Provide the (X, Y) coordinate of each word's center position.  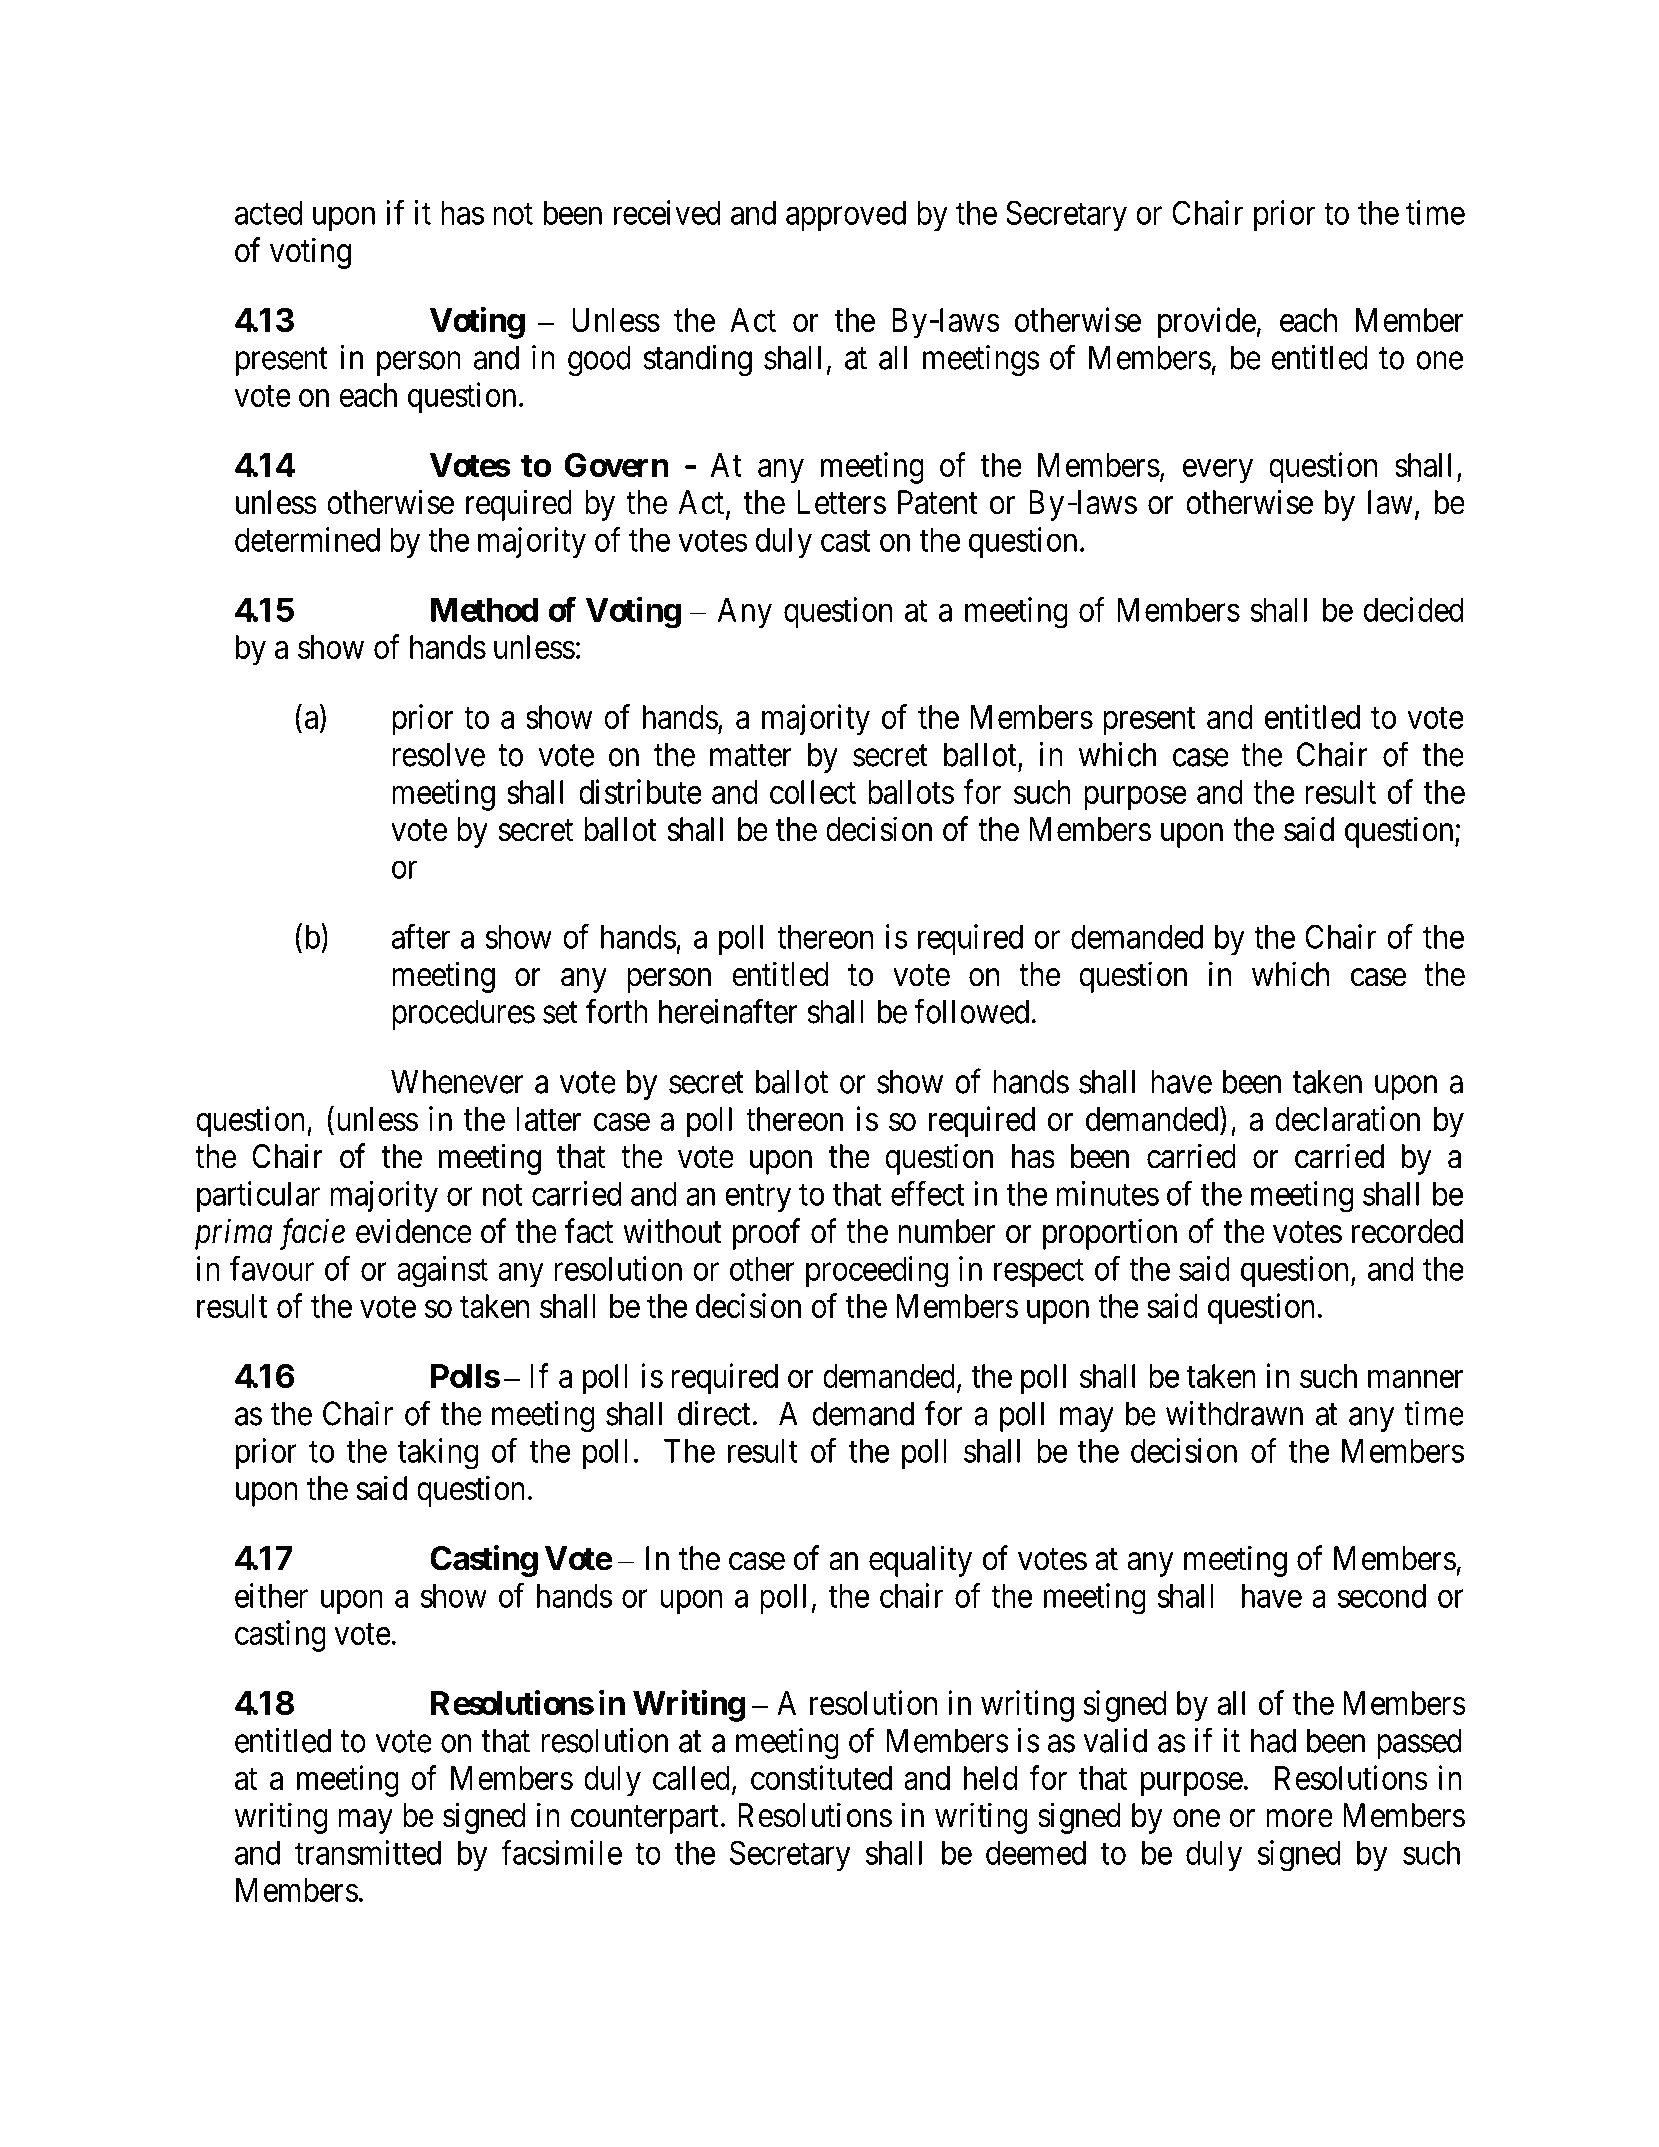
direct (714, 1413)
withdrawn (1234, 1413)
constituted (821, 1777)
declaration (1347, 1118)
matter (751, 756)
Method (484, 610)
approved (846, 216)
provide (1207, 323)
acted (269, 213)
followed (973, 1011)
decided (1413, 609)
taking (438, 1454)
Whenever (457, 1081)
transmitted (368, 1852)
